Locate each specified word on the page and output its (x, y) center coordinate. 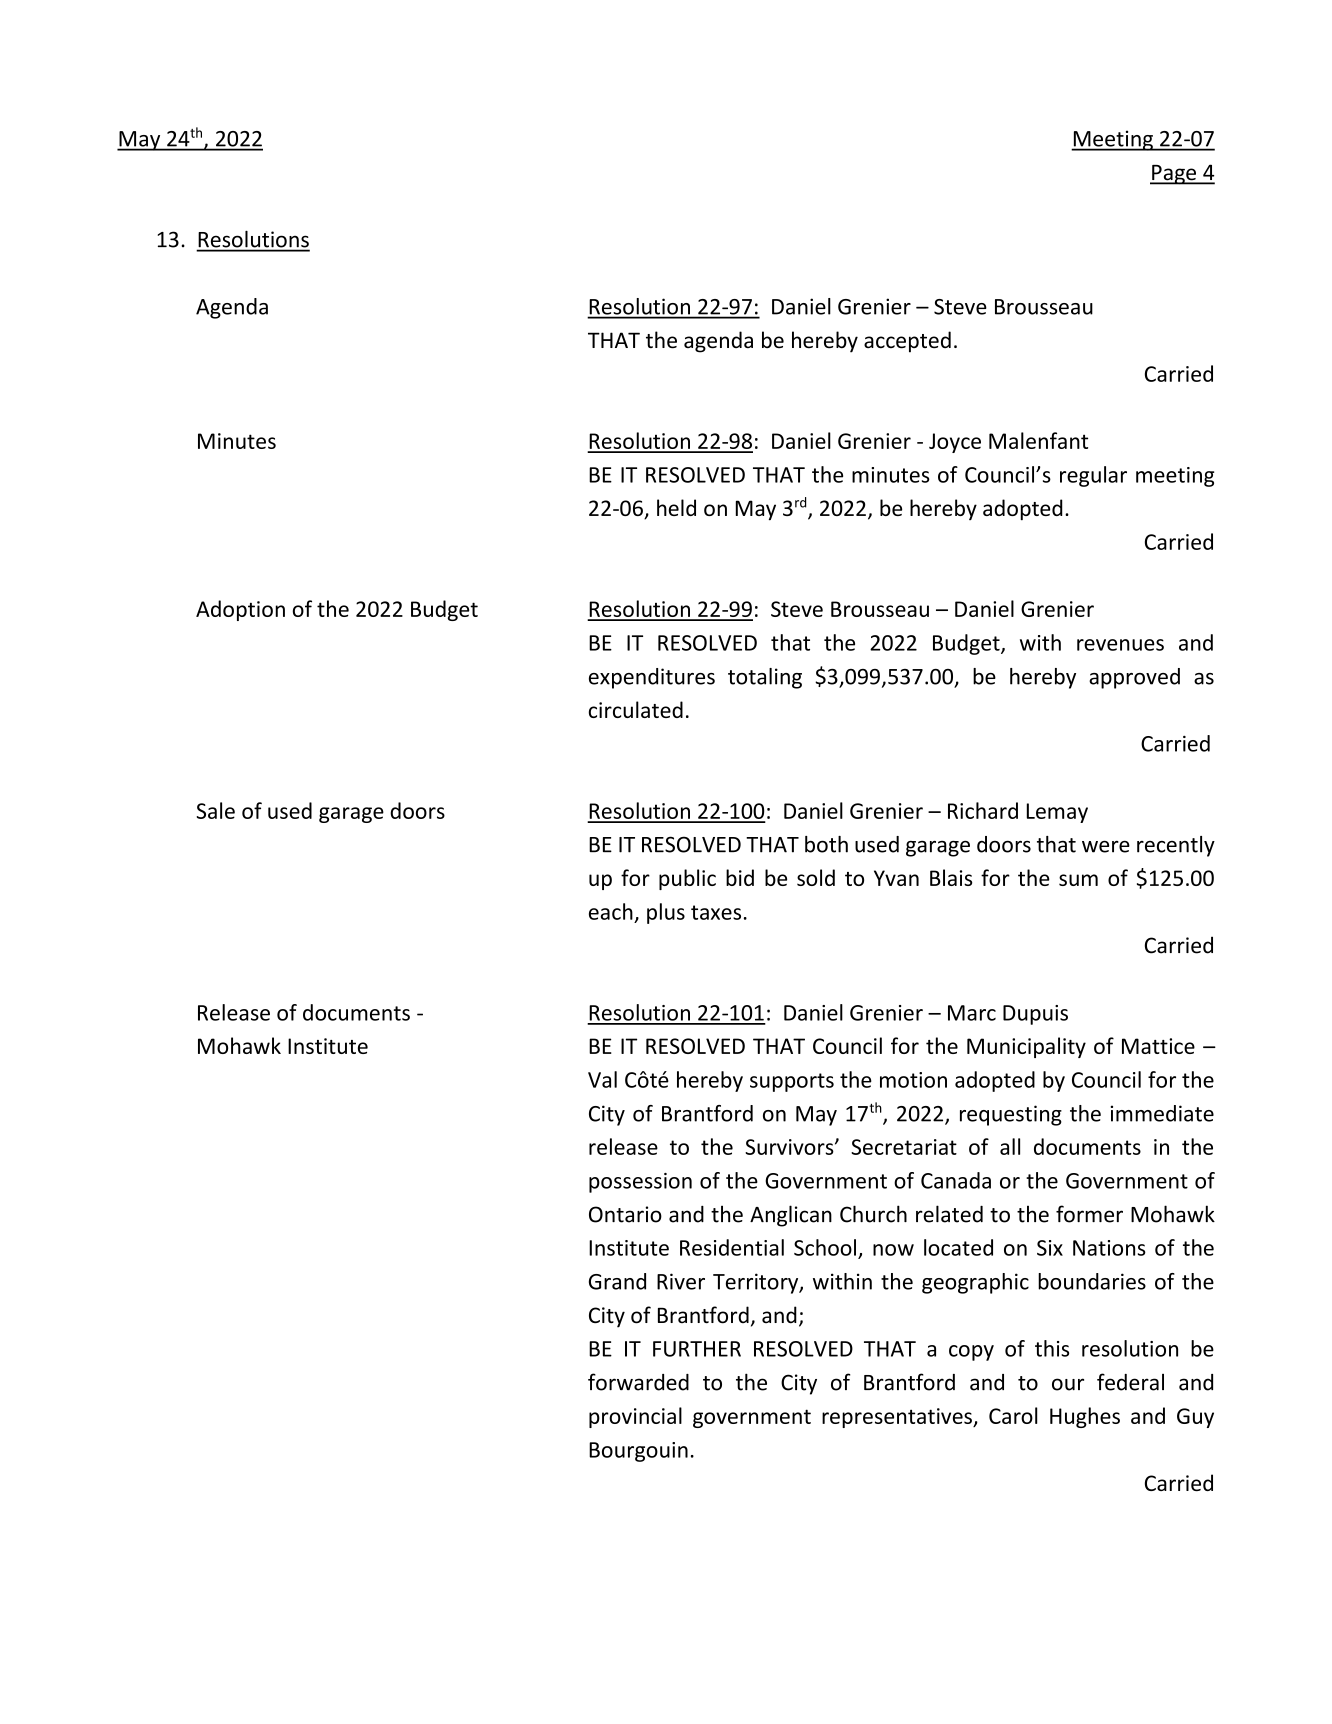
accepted (907, 342)
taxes (716, 912)
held (676, 507)
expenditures (652, 678)
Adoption (240, 610)
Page (1174, 175)
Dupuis (1035, 1015)
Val (602, 1079)
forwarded (638, 1382)
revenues (1120, 645)
